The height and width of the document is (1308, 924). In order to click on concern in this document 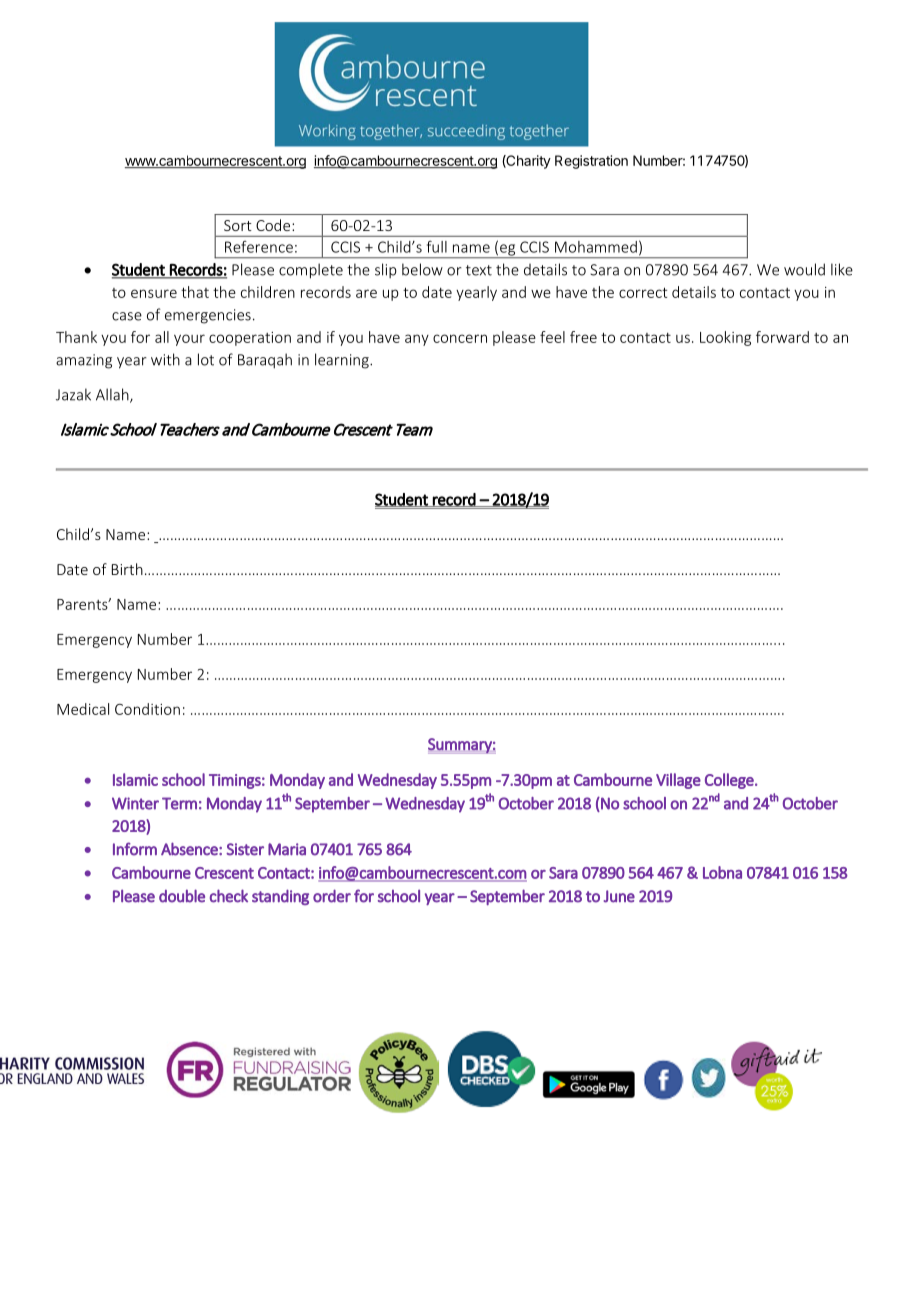, I will do `click(460, 338)`.
